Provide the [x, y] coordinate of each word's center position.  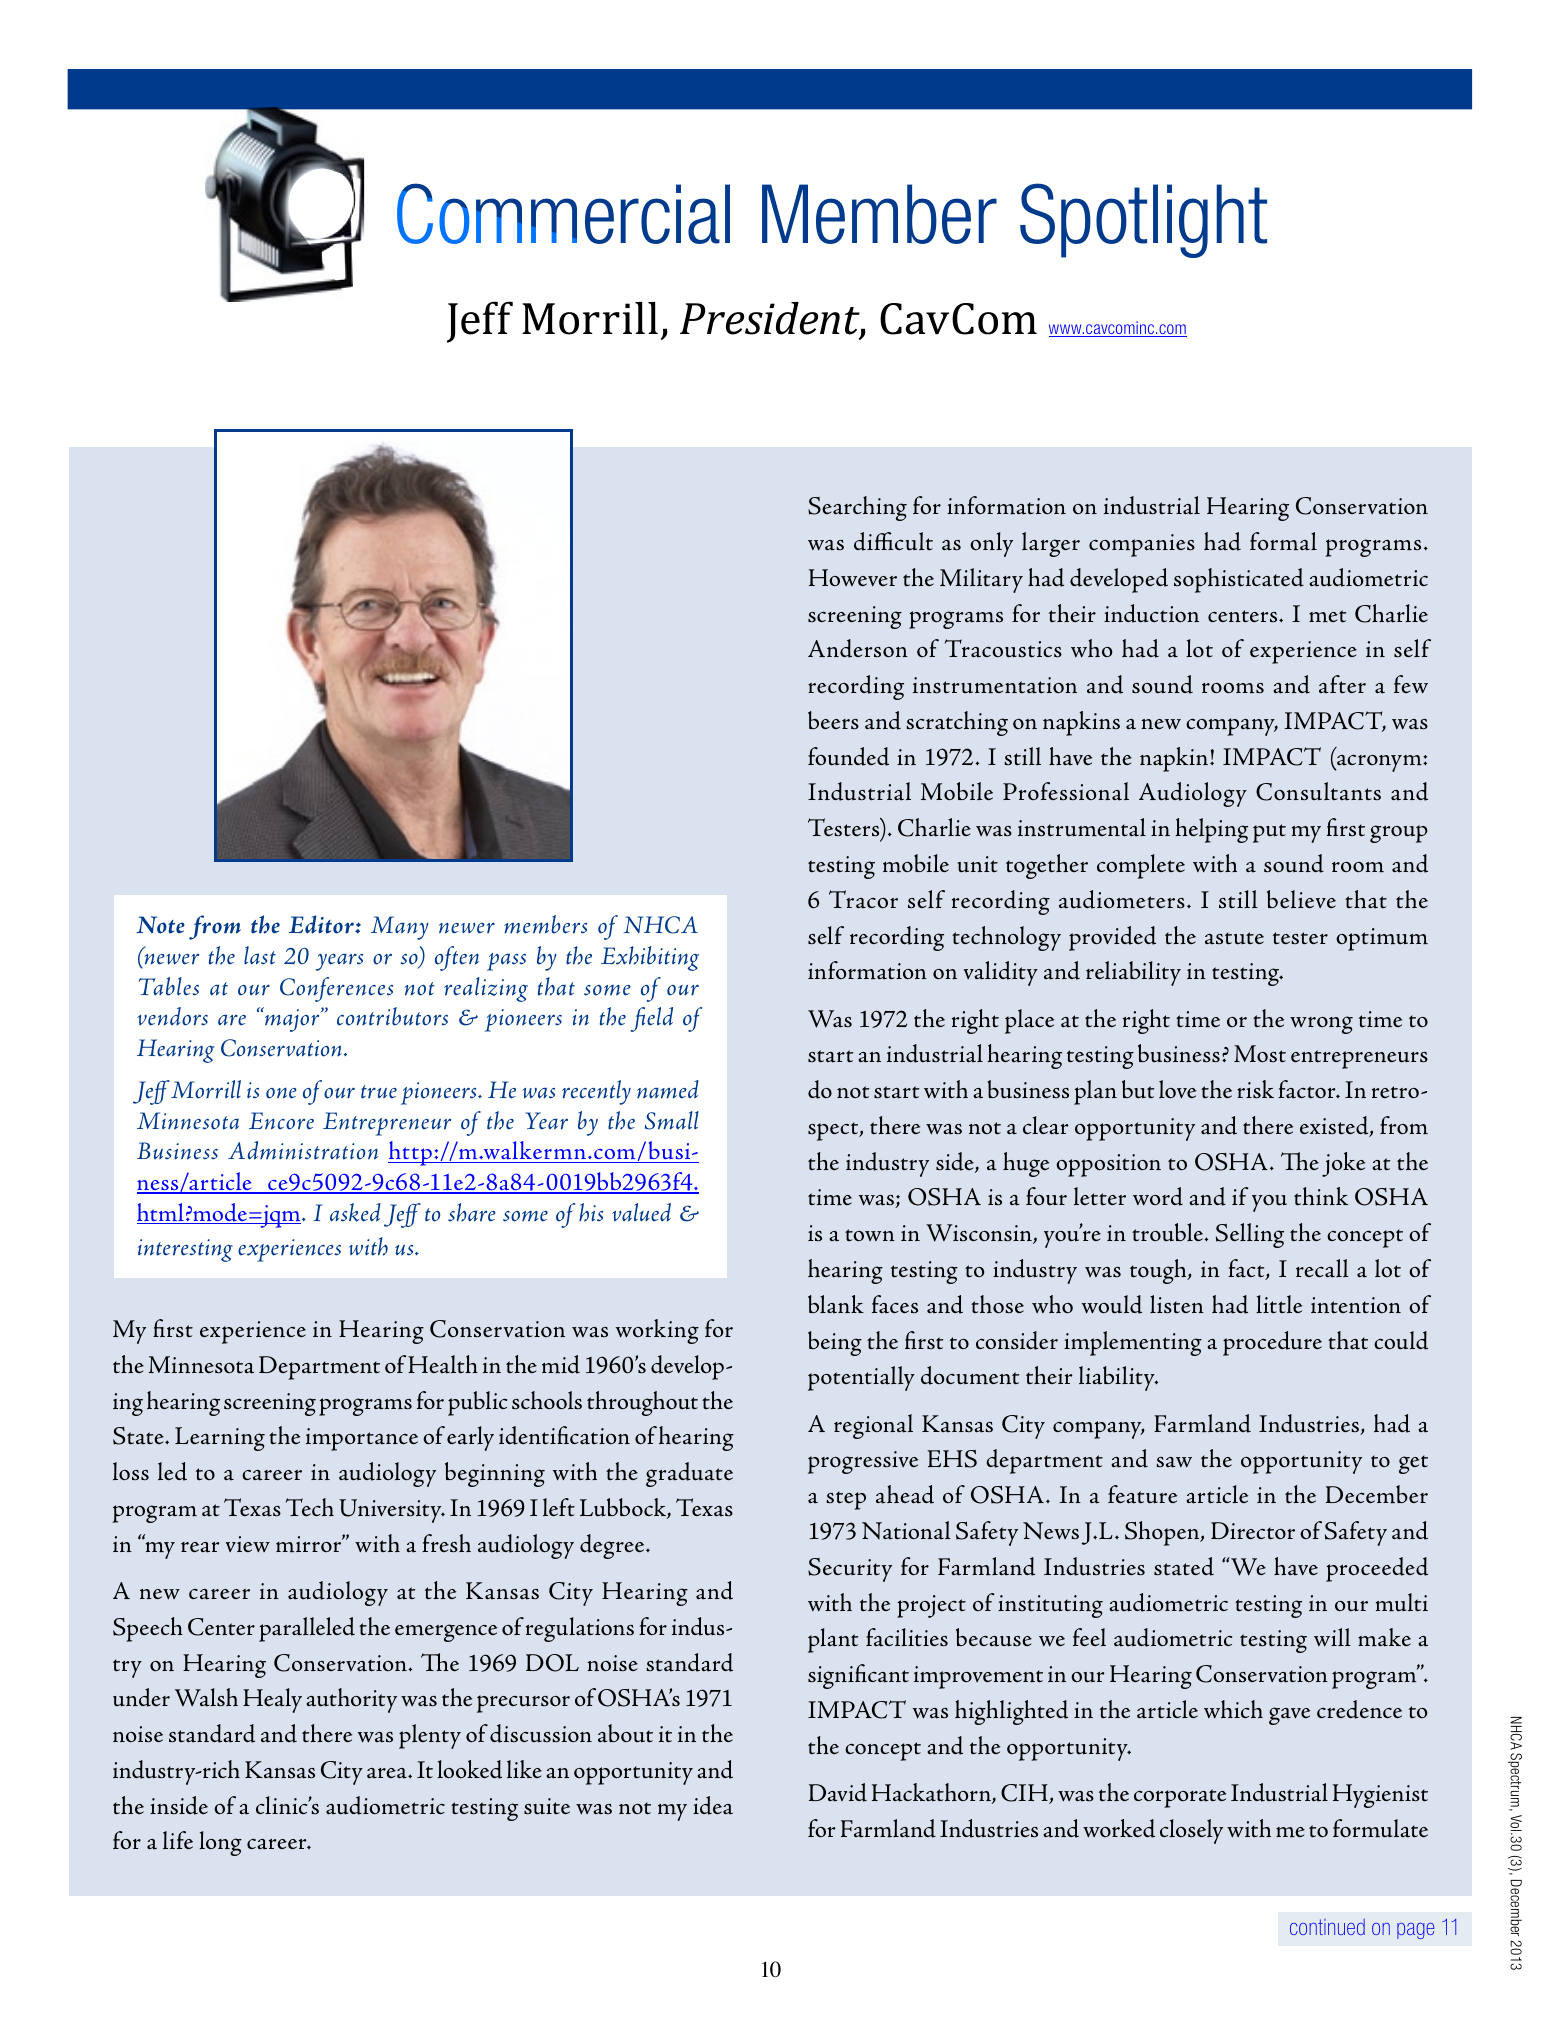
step [846, 1500]
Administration [303, 1150]
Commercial [563, 213]
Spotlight [1143, 220]
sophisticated [1239, 580]
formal [1283, 541]
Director [1253, 1531]
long [220, 1843]
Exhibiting [650, 958]
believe [1301, 899]
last [260, 955]
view [248, 1544]
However [853, 578]
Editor [322, 924]
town [870, 1235]
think [1321, 1196]
